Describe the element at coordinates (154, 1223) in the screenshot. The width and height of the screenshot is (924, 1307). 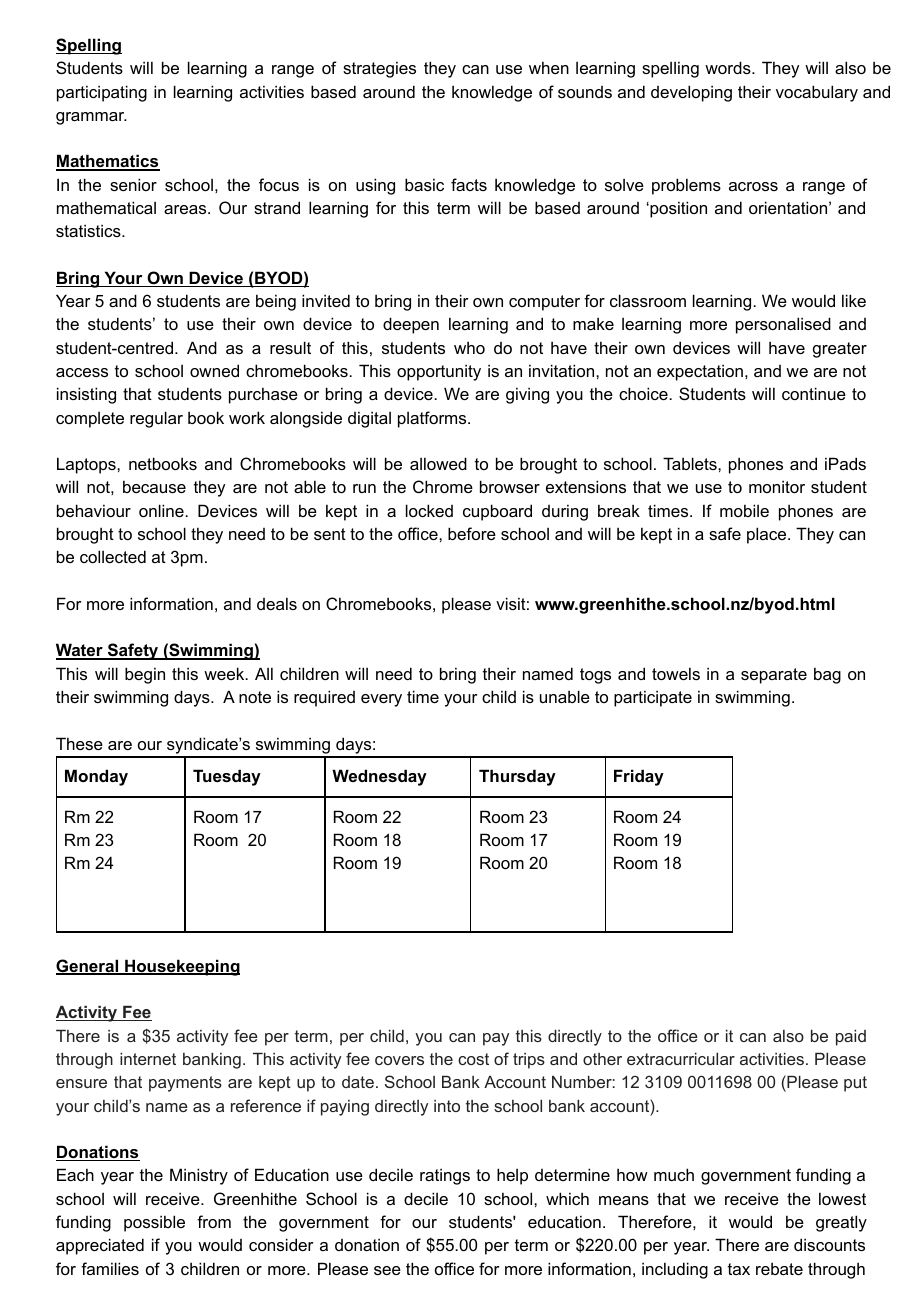
I see `possible` at that location.
